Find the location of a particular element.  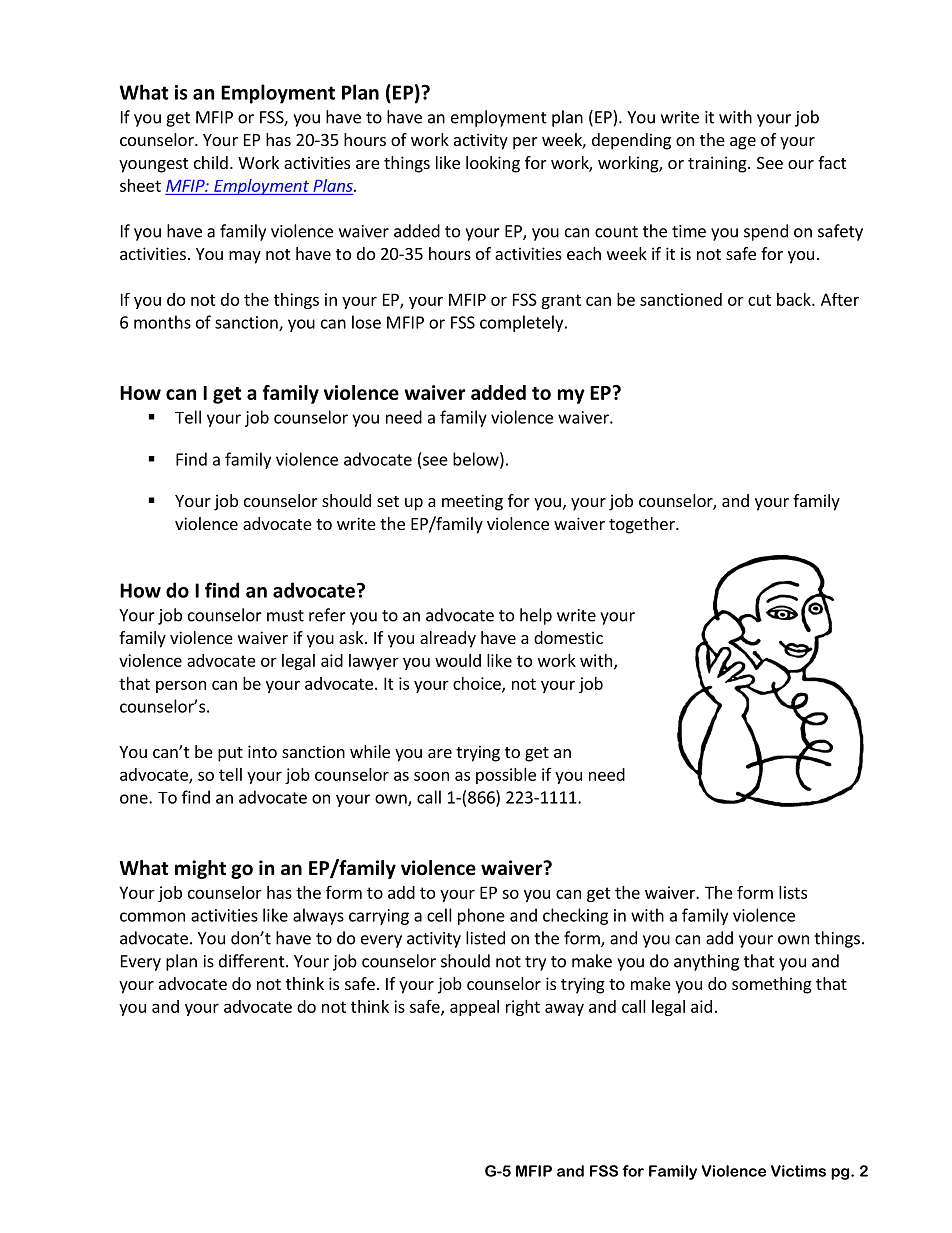

together is located at coordinates (643, 525).
